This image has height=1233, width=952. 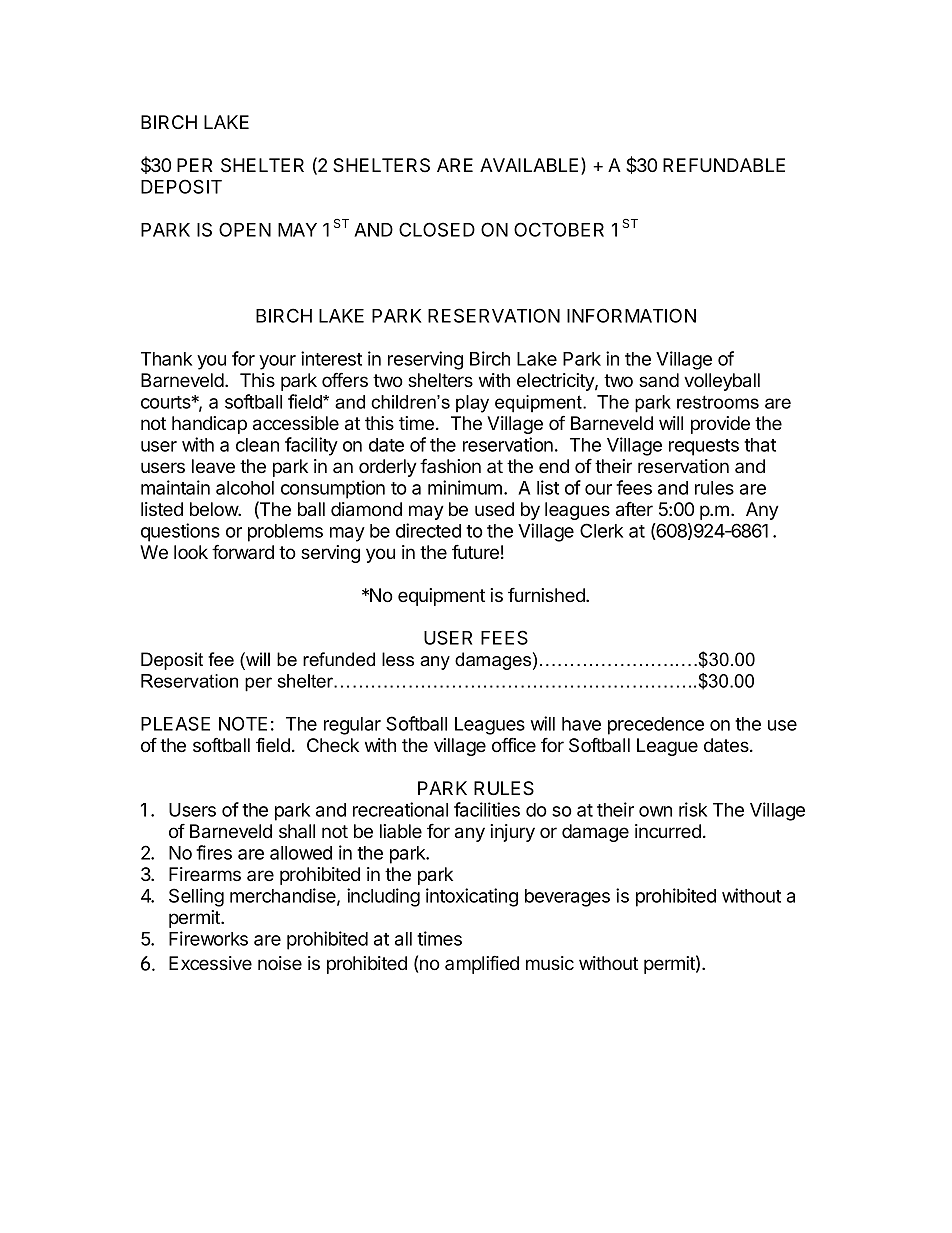 What do you see at coordinates (437, 229) in the image?
I see `CLOSED` at bounding box center [437, 229].
